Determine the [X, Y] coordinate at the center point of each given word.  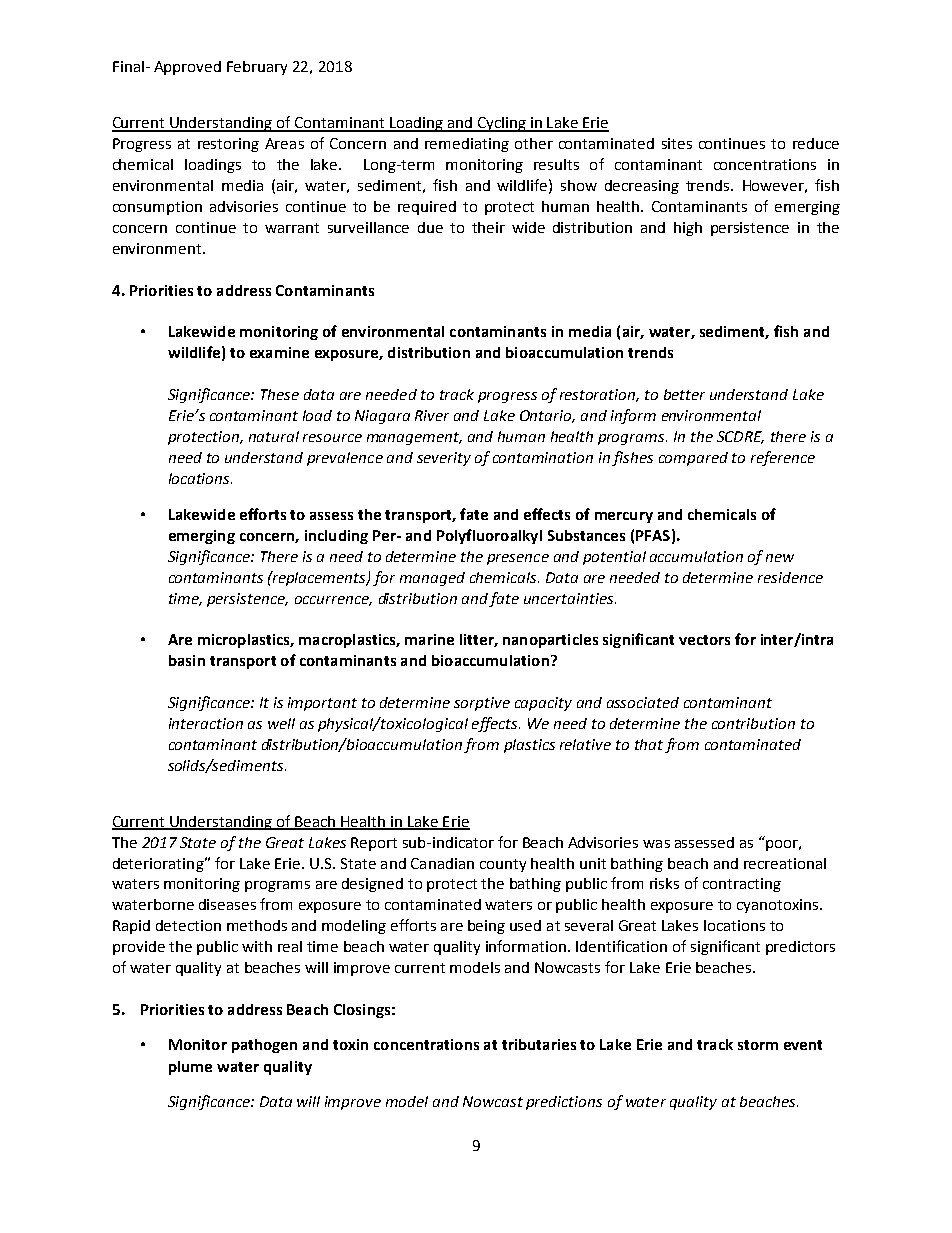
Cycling [501, 124]
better [684, 394]
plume [190, 1068]
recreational [785, 863]
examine [279, 352]
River [432, 415]
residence [790, 577]
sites [677, 143]
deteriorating [159, 865]
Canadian [442, 863]
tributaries [539, 1044]
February [257, 68]
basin [187, 660]
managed [432, 579]
